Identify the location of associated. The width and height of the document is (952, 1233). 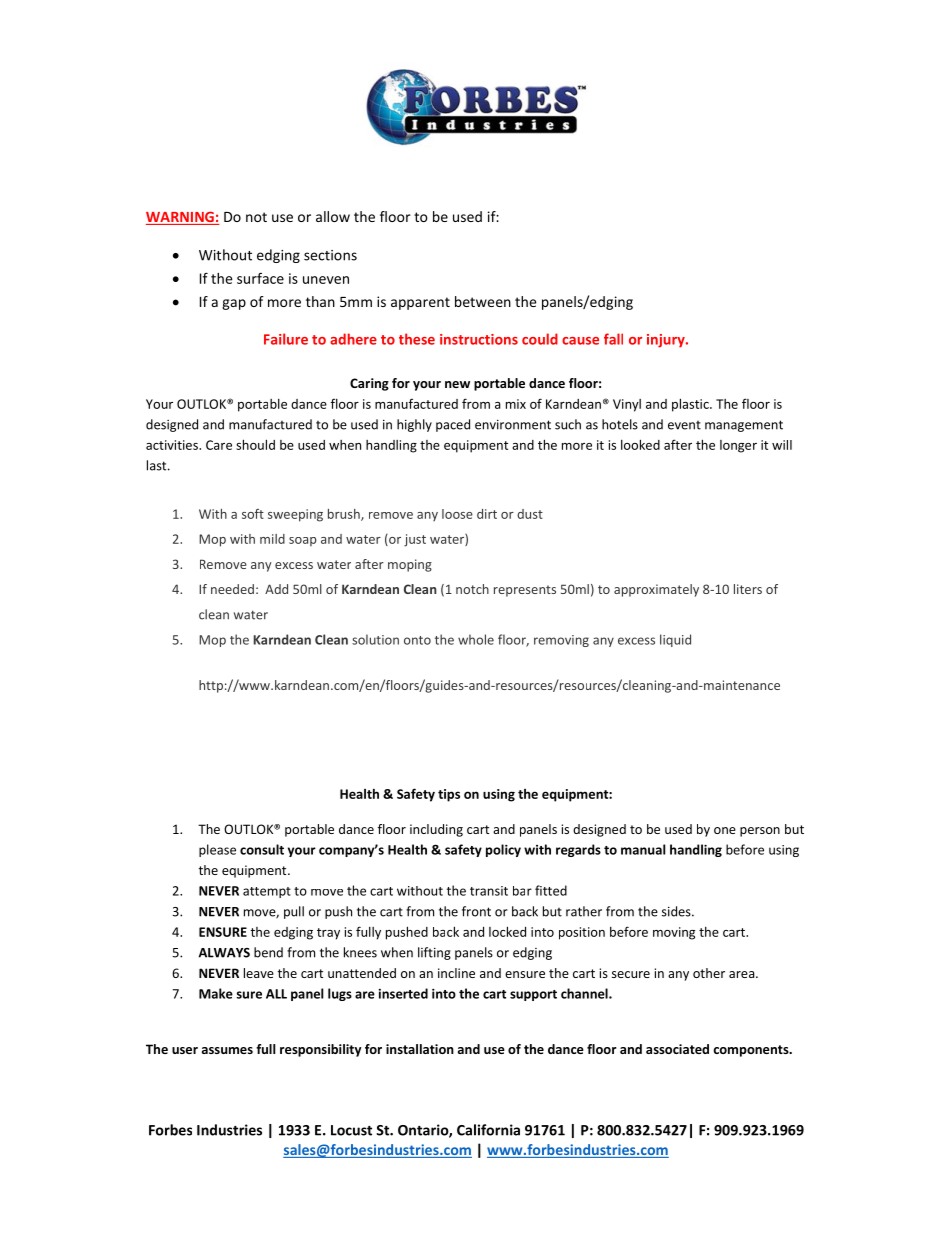
(677, 1049).
